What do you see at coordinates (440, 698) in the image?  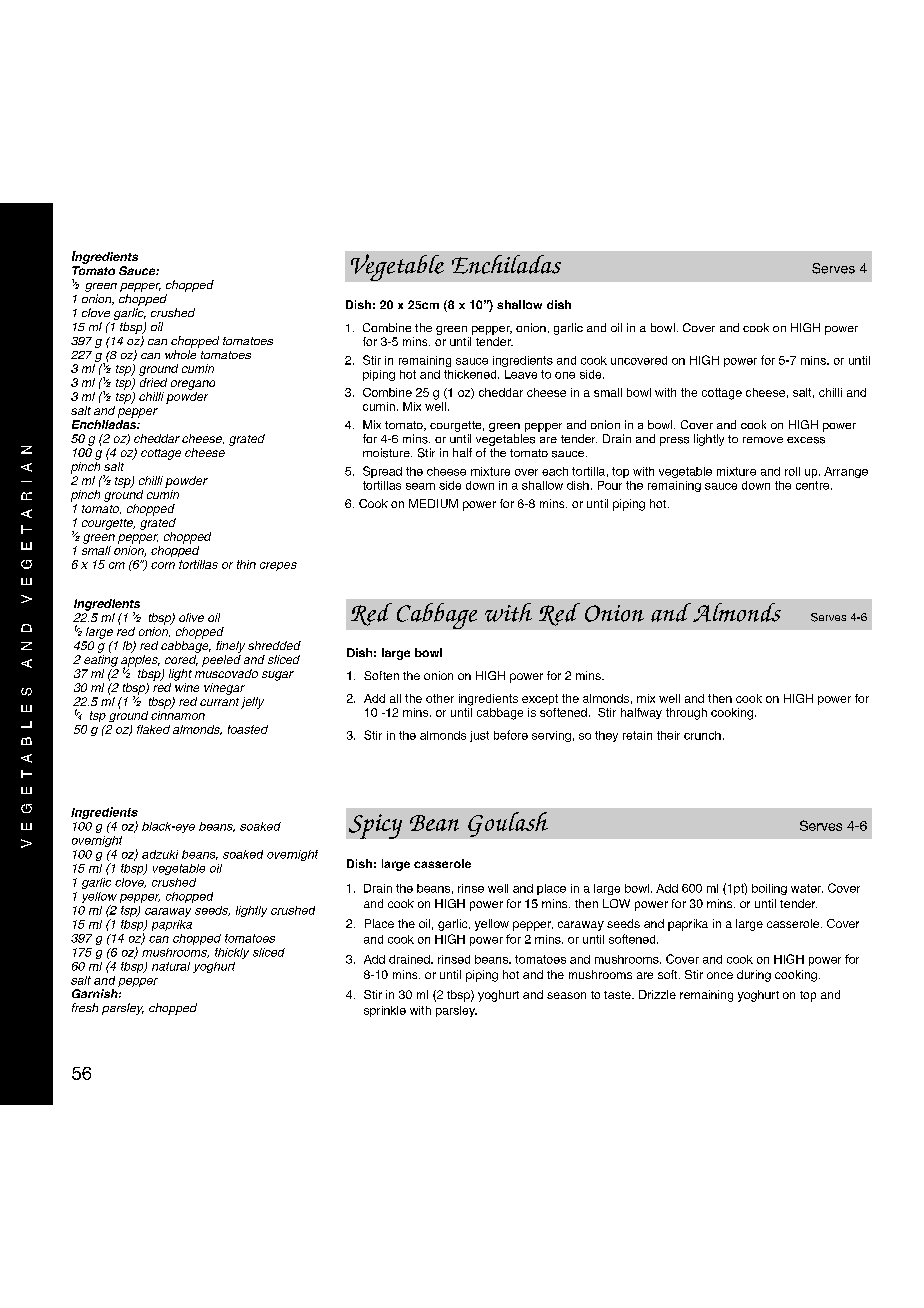 I see `other` at bounding box center [440, 698].
